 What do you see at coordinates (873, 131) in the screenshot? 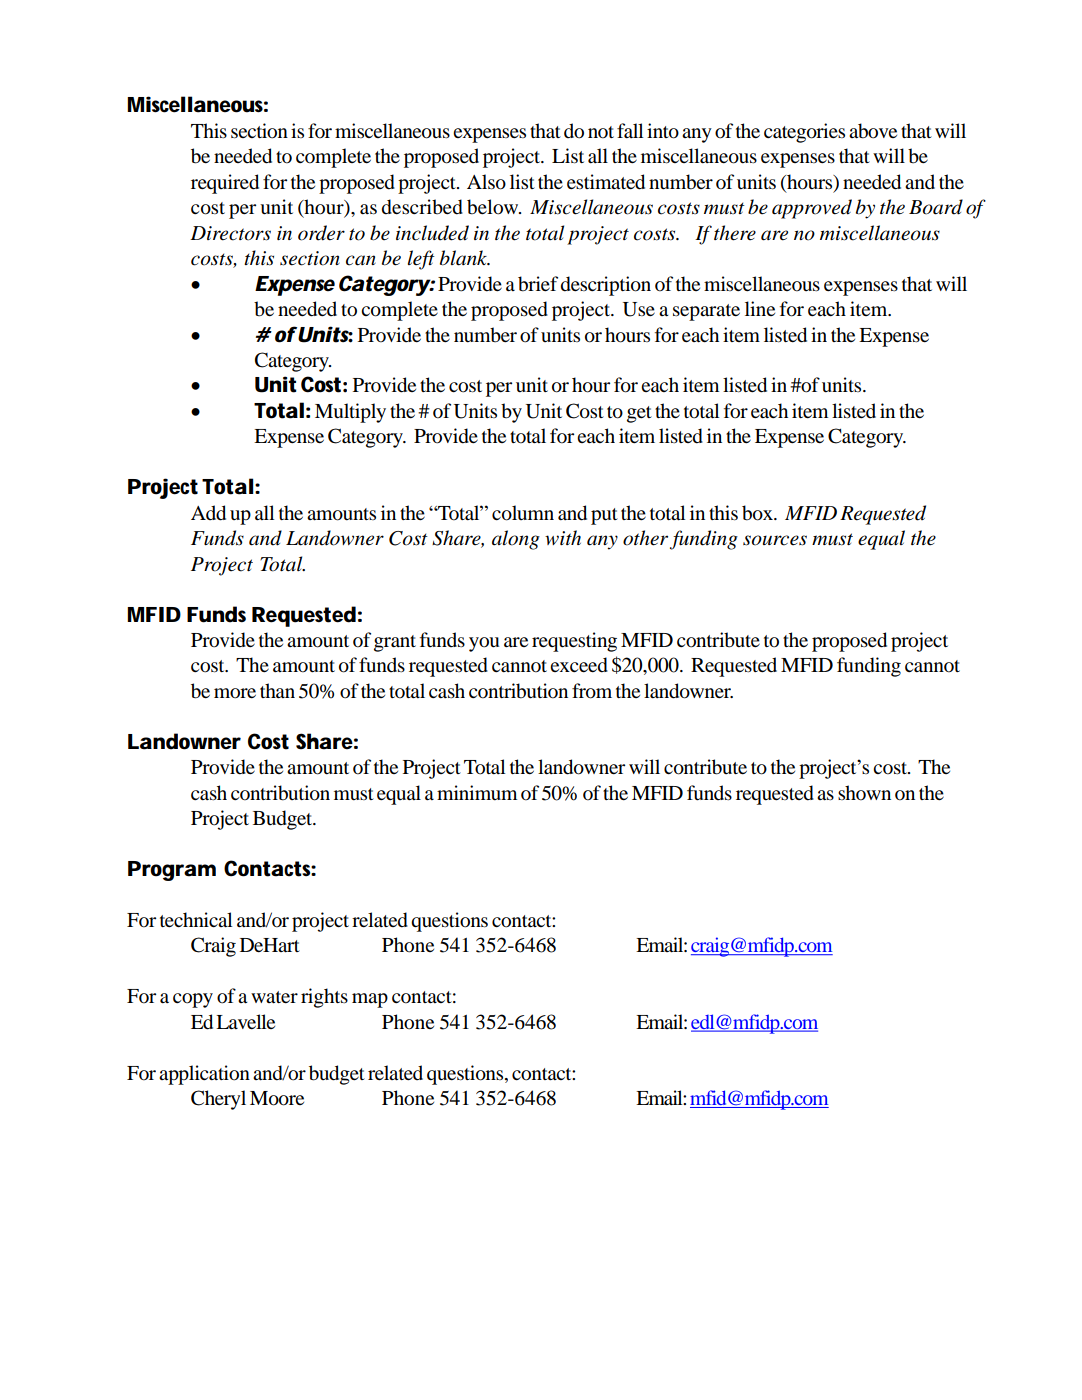
I see `above` at bounding box center [873, 131].
